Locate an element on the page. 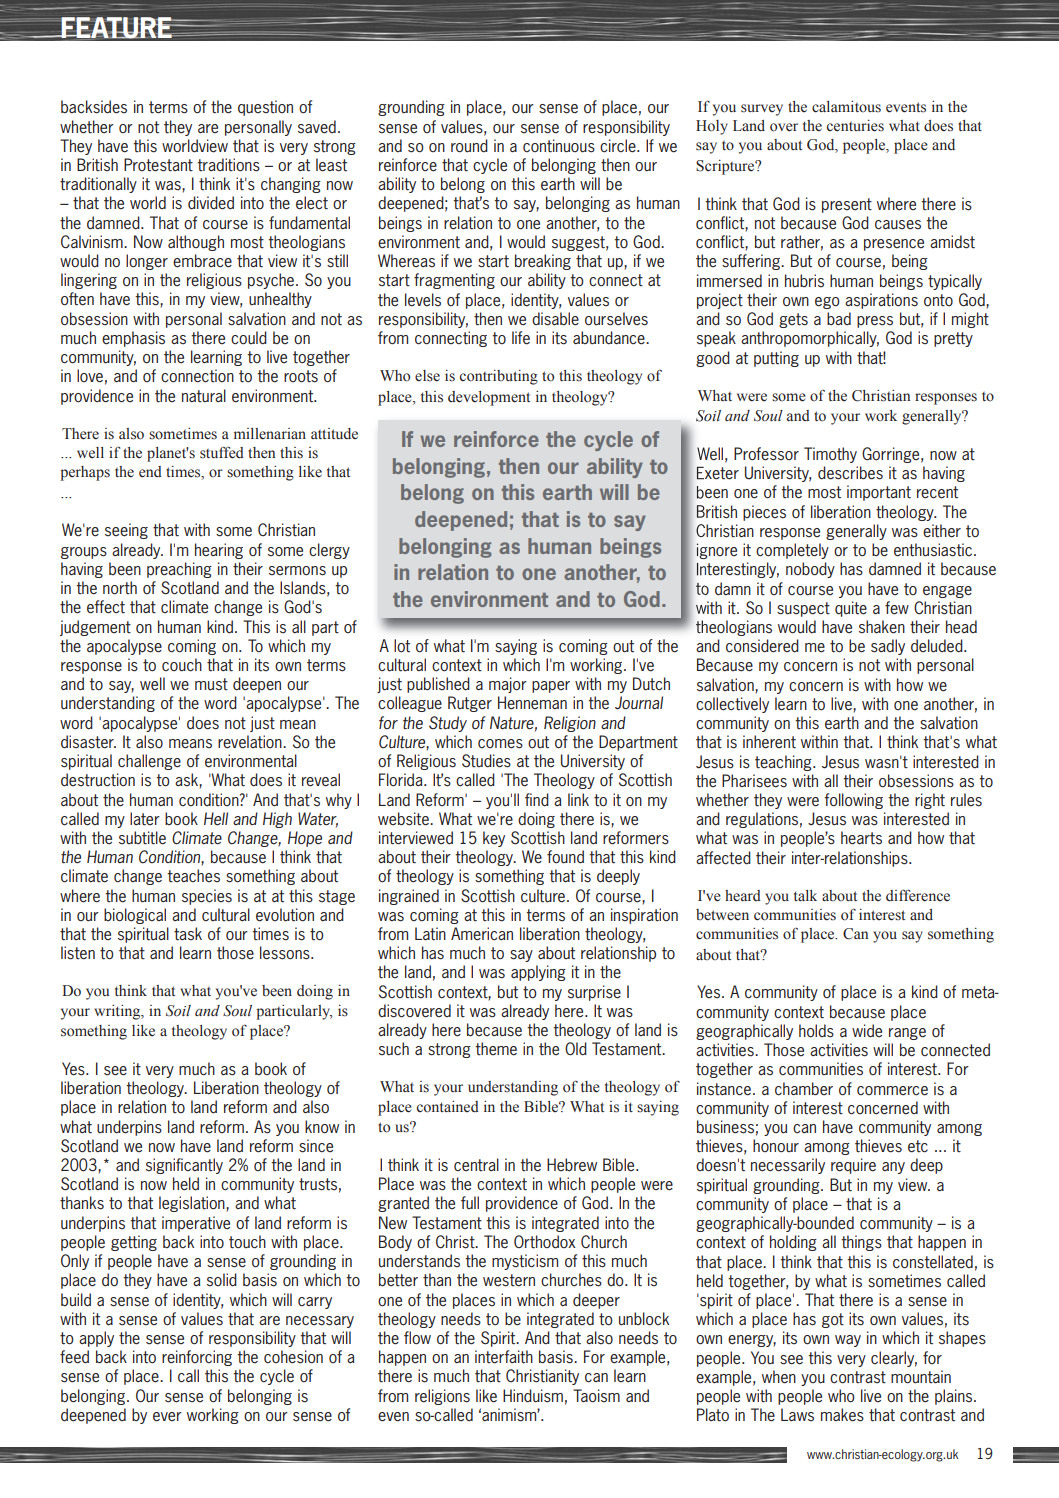  preaching is located at coordinates (179, 570).
